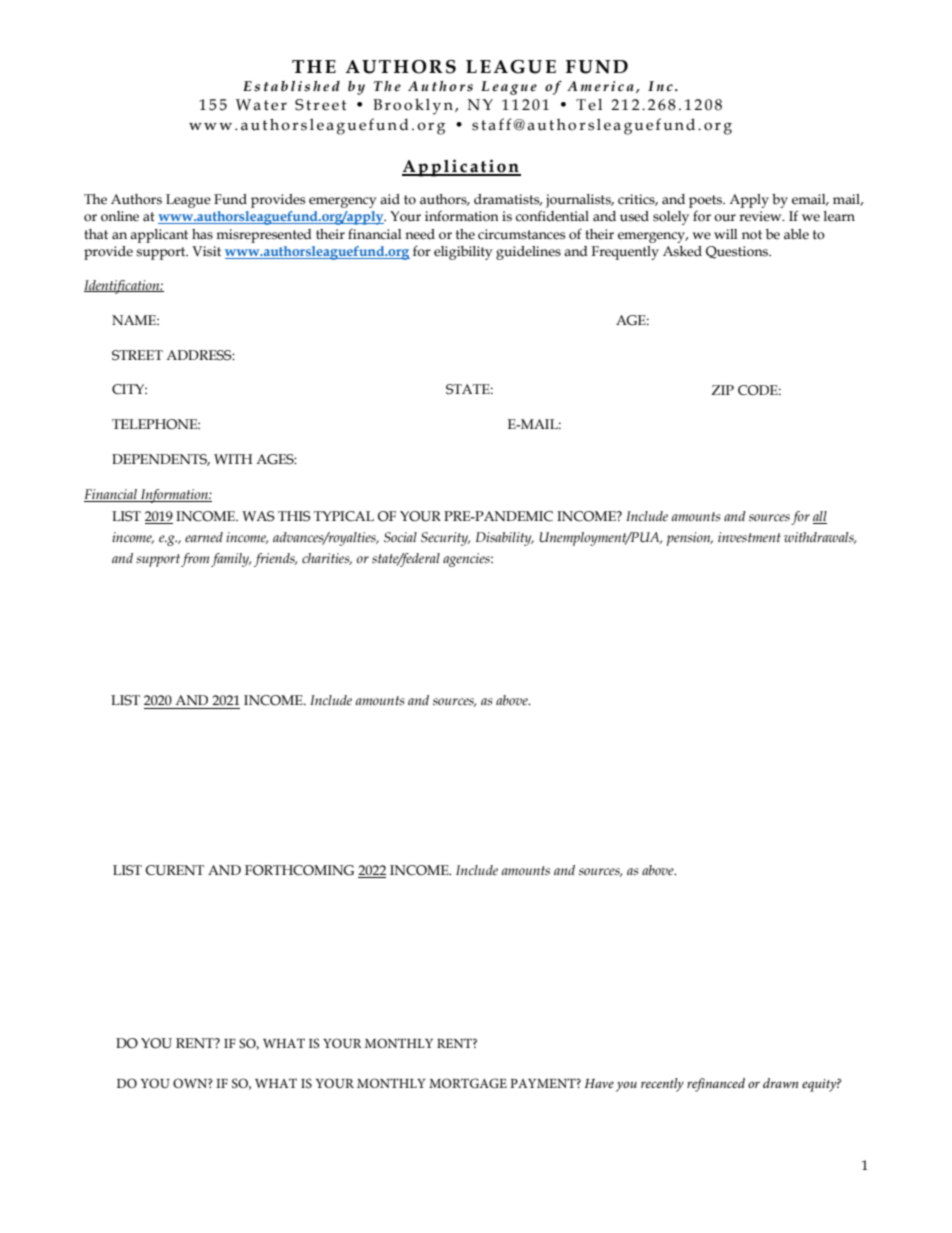 Image resolution: width=952 pixels, height=1233 pixels. I want to click on investment, so click(749, 537).
